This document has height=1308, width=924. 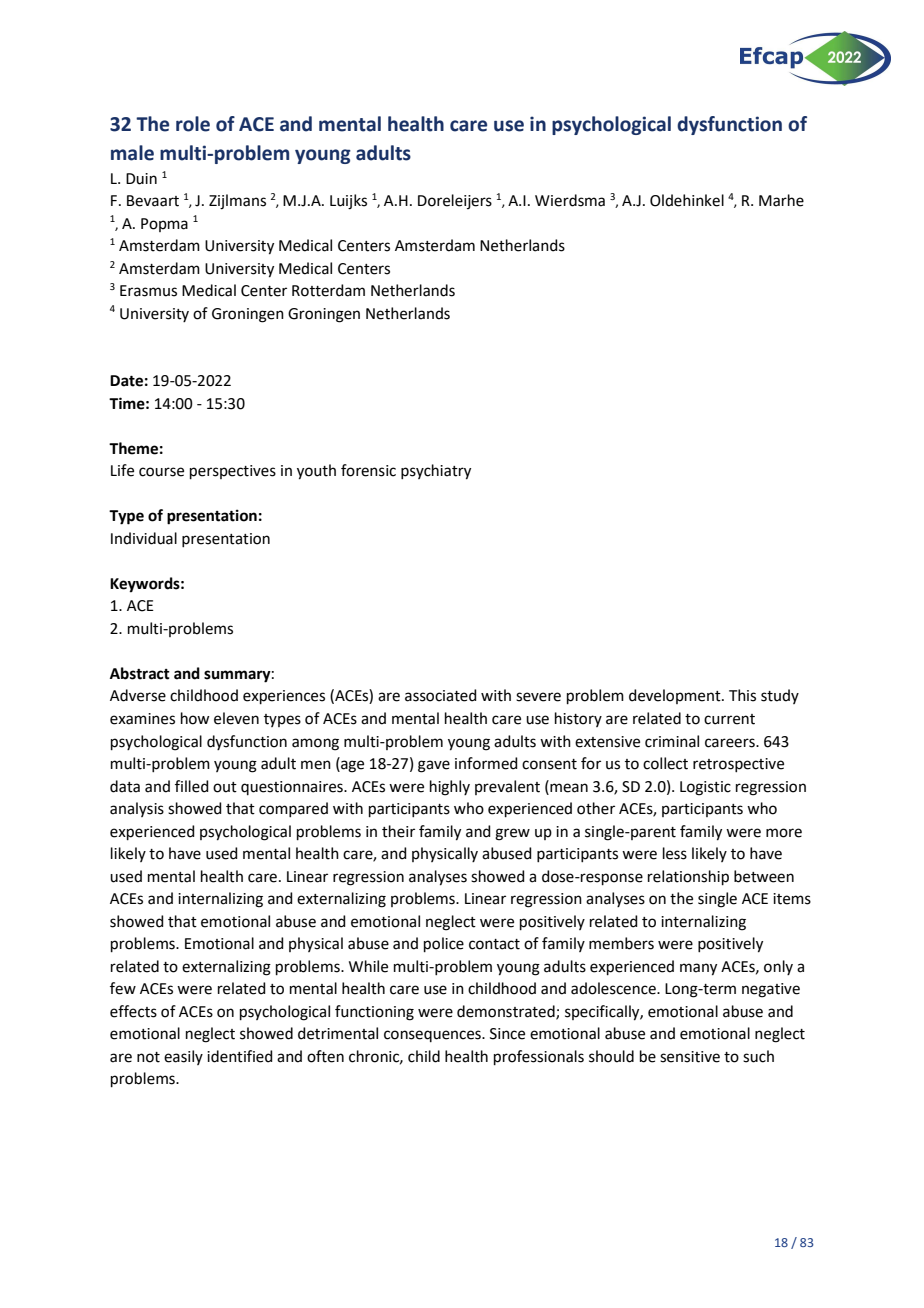 I want to click on Abstract, so click(x=140, y=673).
